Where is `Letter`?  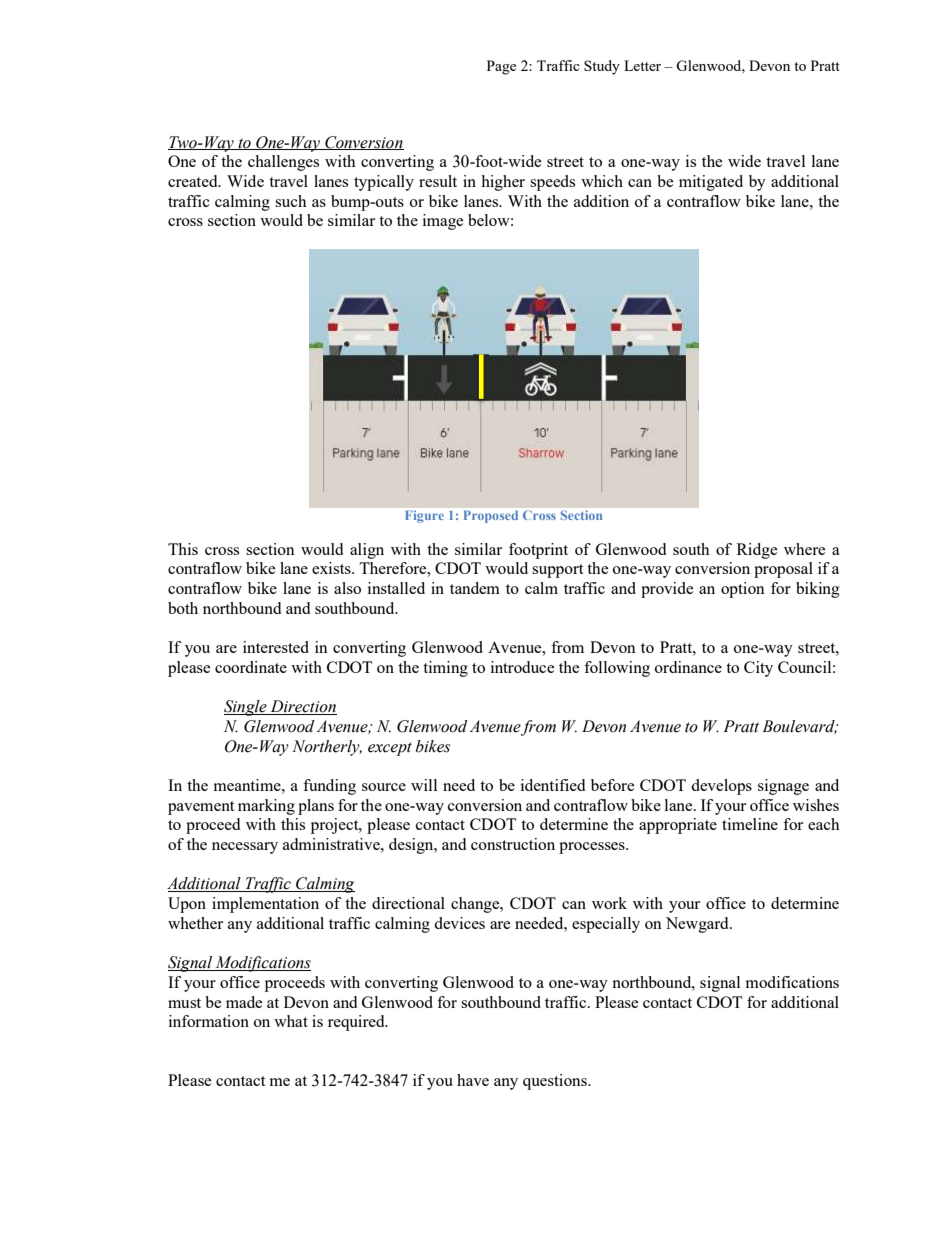
Letter is located at coordinates (642, 65).
